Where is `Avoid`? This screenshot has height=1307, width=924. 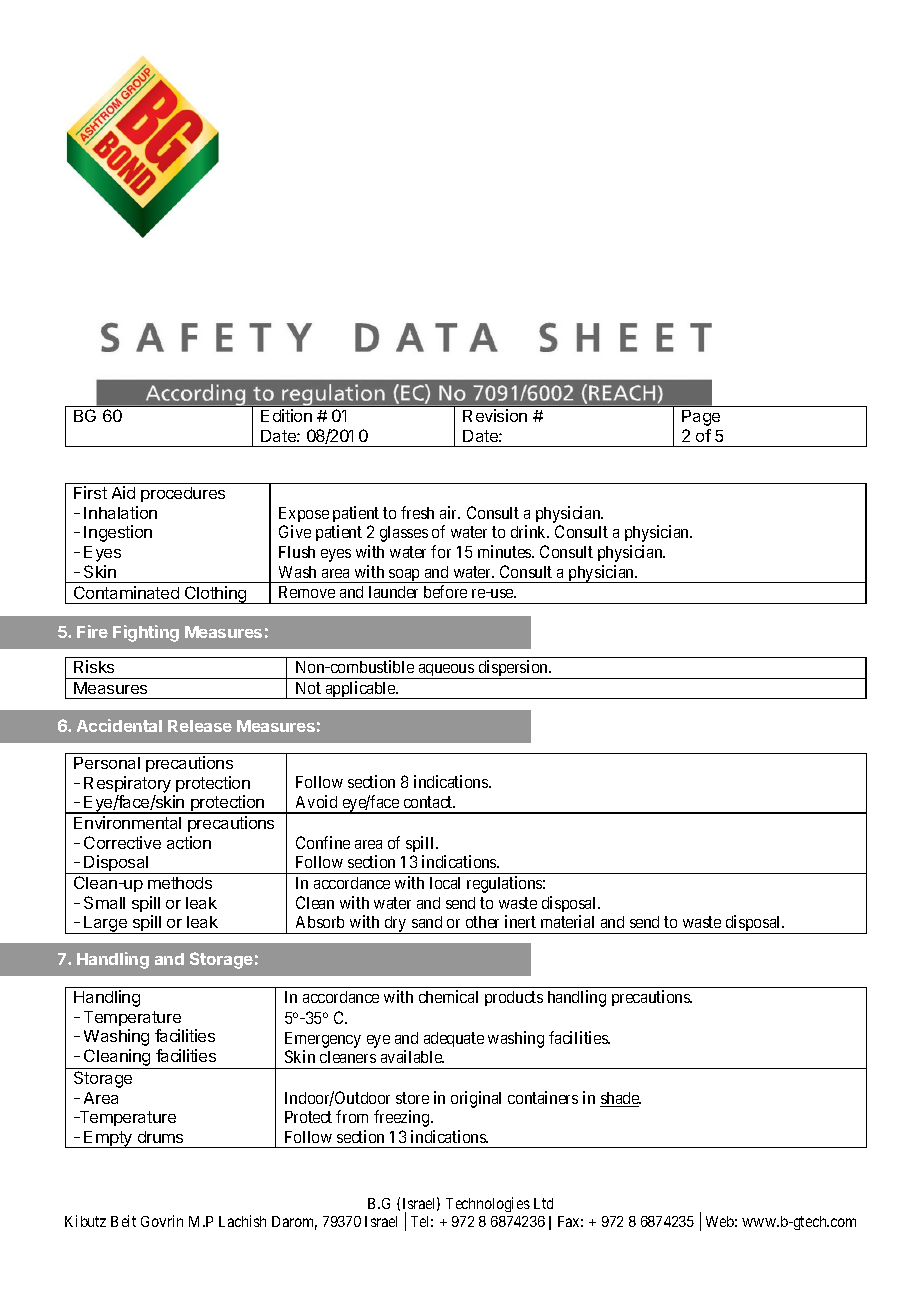
Avoid is located at coordinates (316, 801).
